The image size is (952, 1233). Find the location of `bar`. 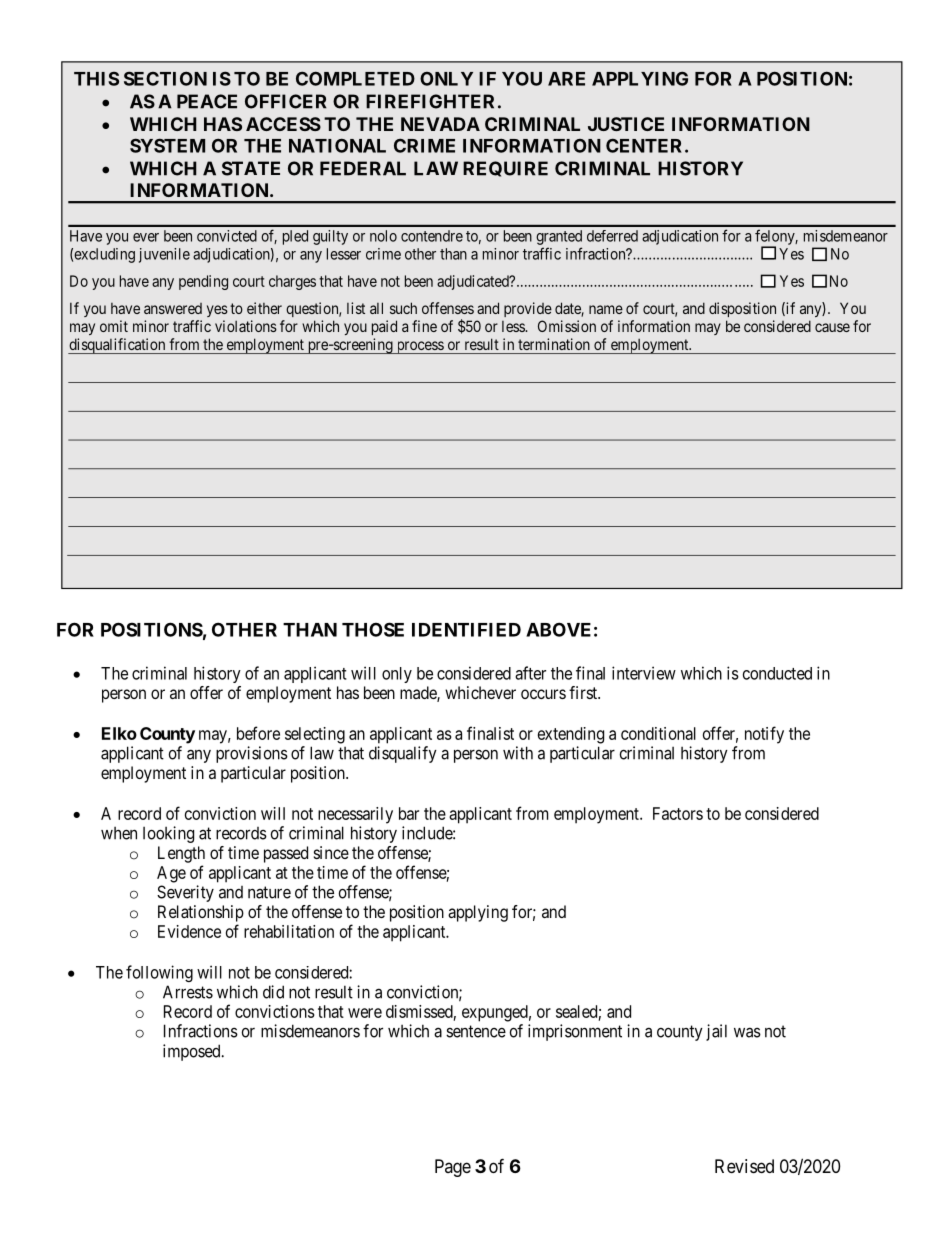

bar is located at coordinates (409, 813).
